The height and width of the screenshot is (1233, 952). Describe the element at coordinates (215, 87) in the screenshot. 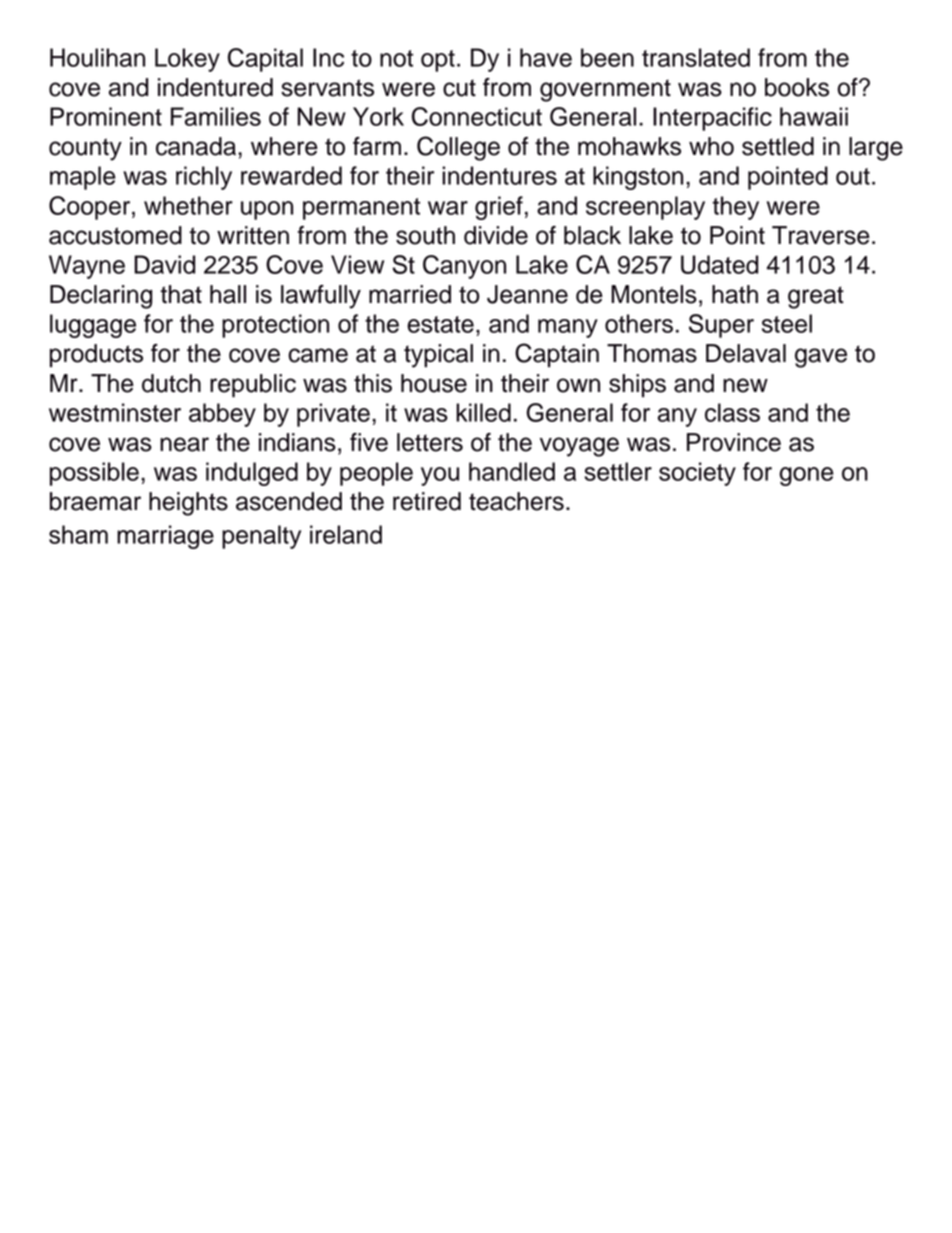

I see `indentured` at that location.
